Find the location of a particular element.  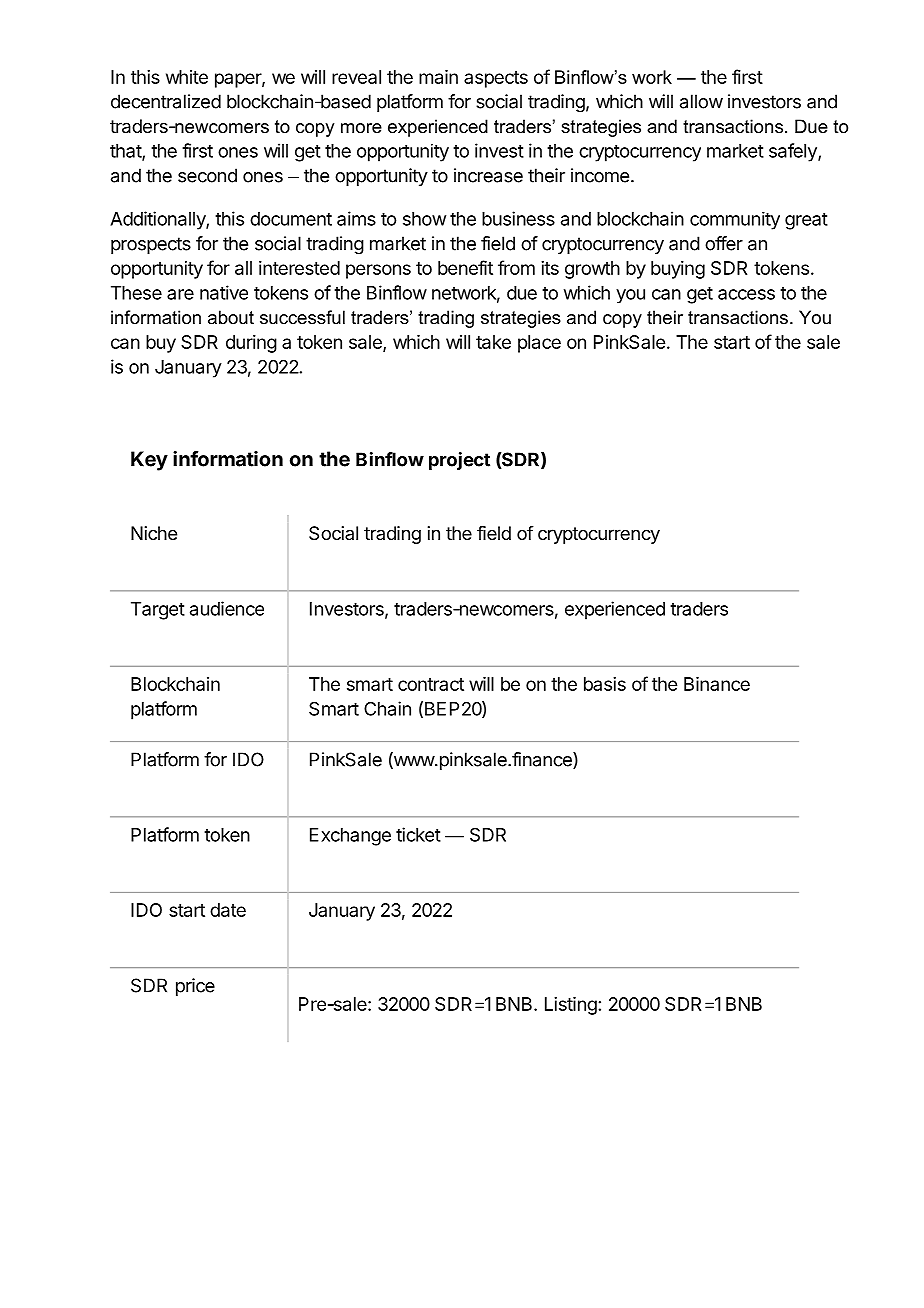

aspects is located at coordinates (496, 79).
